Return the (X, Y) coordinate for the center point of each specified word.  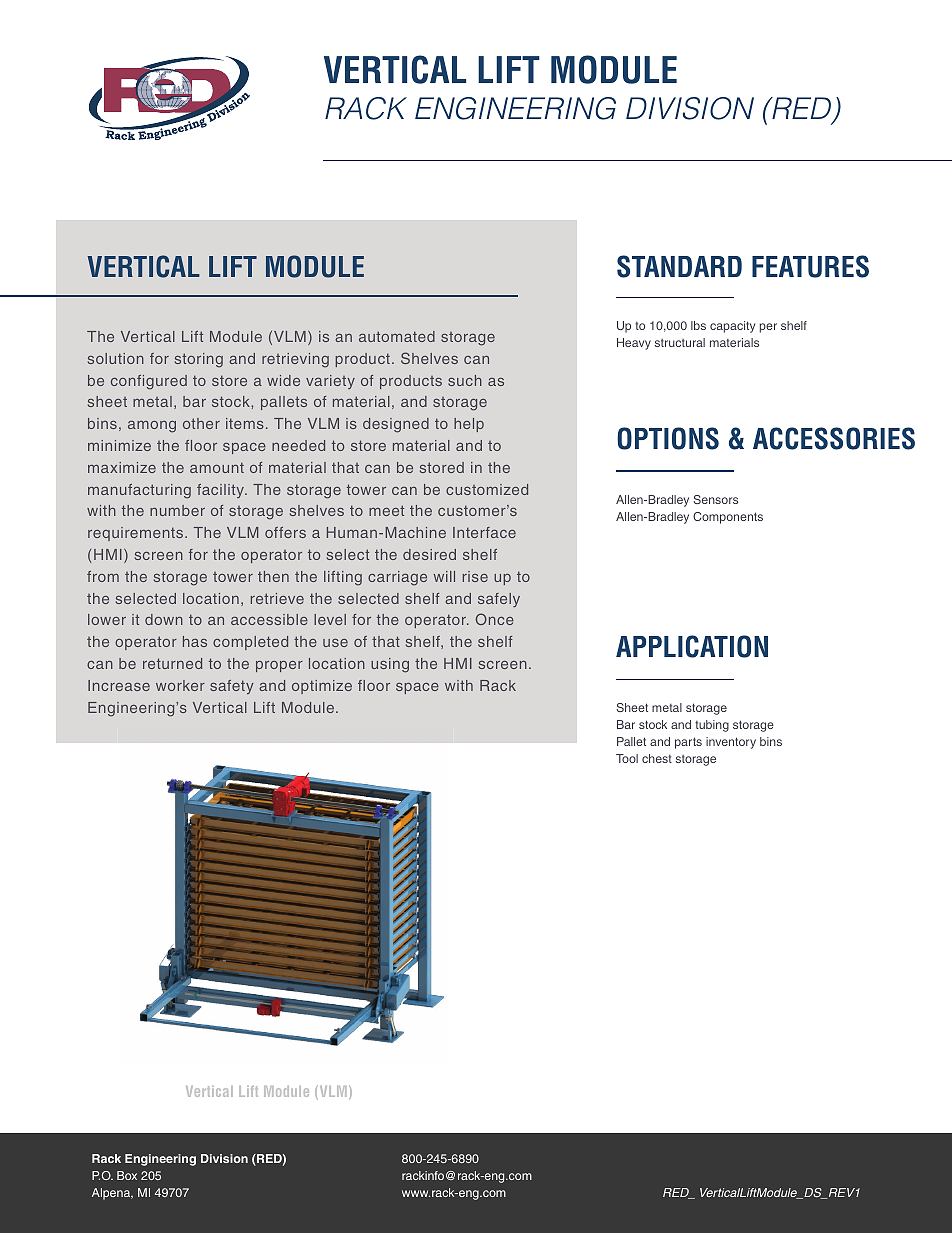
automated (397, 336)
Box (127, 1175)
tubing (712, 726)
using (390, 665)
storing (199, 360)
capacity (732, 327)
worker (180, 685)
